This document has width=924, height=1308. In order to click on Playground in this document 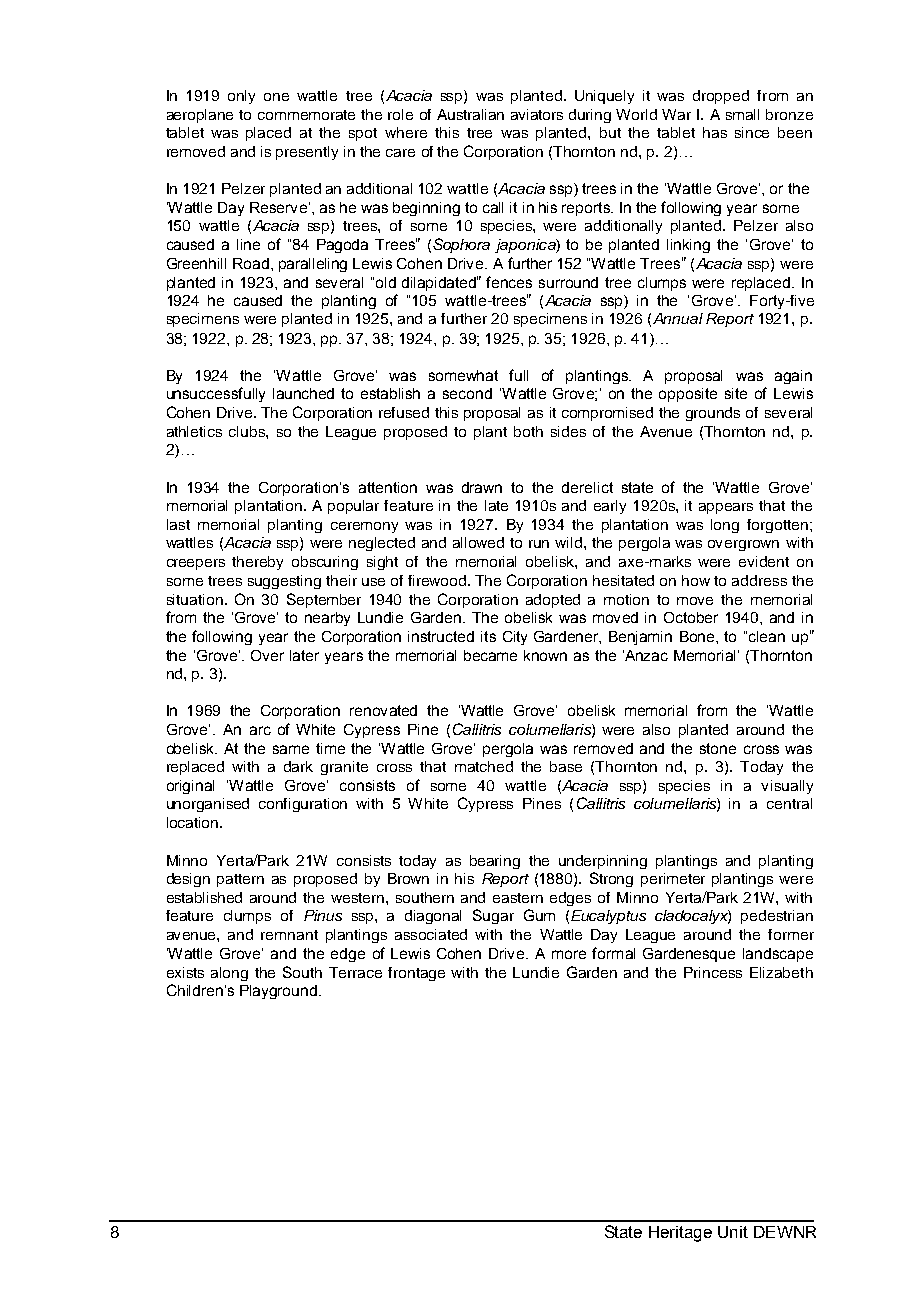, I will do `click(278, 992)`.
